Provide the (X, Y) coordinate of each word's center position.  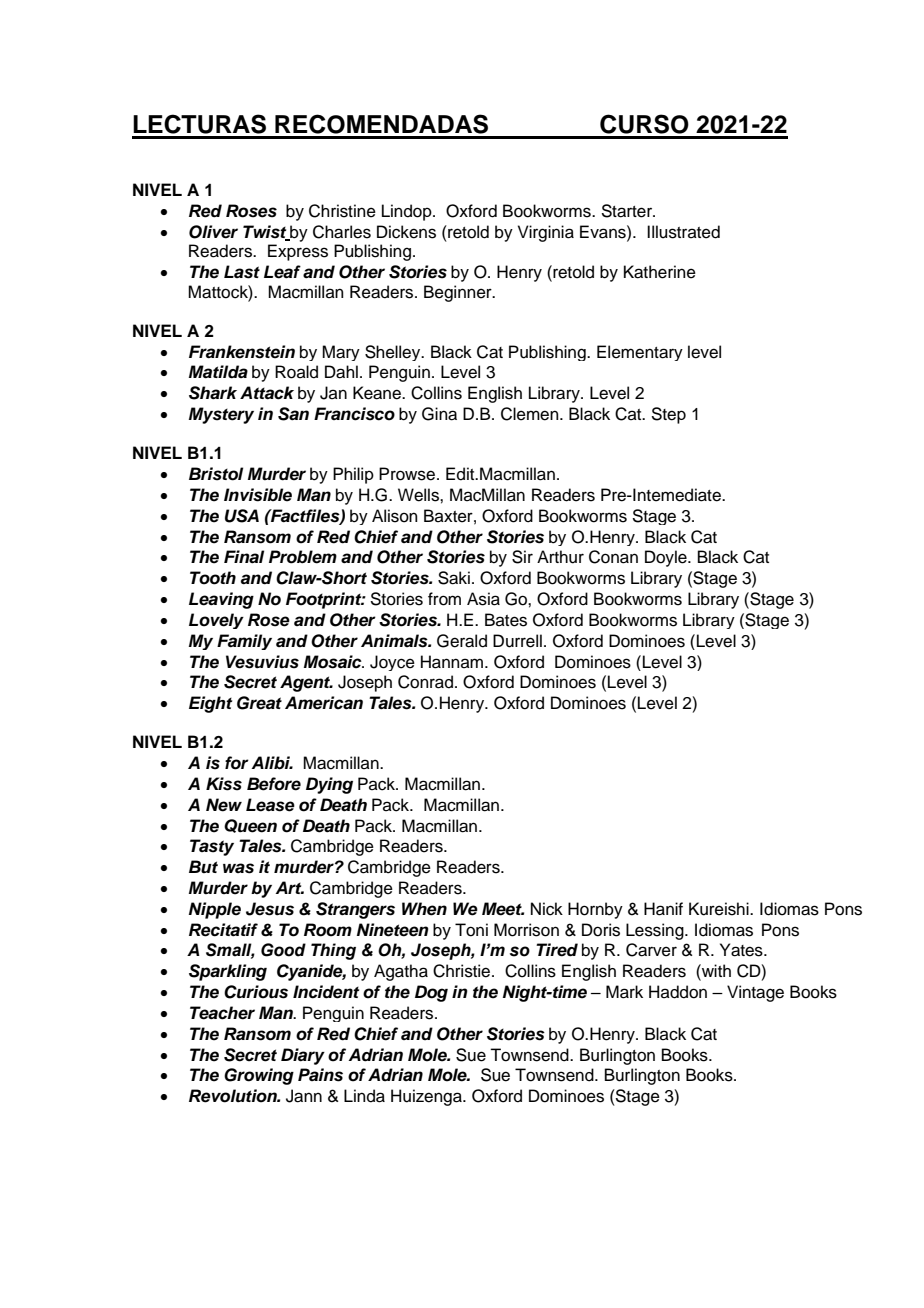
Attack (267, 393)
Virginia (546, 233)
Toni (471, 930)
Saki (454, 578)
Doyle (667, 558)
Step (668, 415)
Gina (439, 414)
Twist (266, 232)
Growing (259, 1076)
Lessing (656, 931)
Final (244, 557)
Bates (506, 620)
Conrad (427, 682)
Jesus (270, 909)
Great (259, 703)
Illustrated (683, 232)
